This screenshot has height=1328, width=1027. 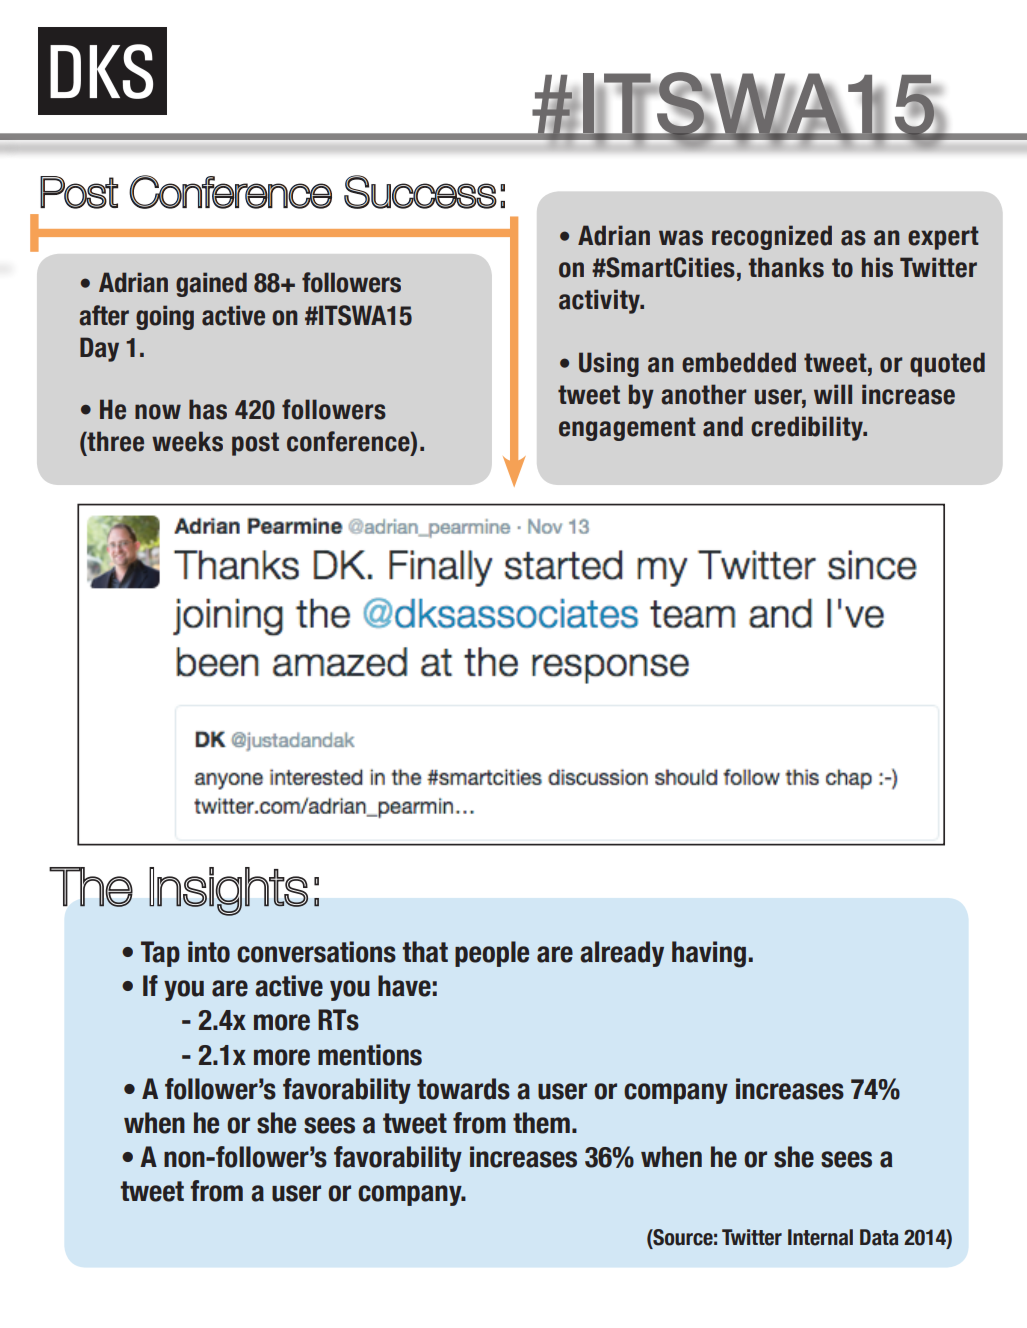 What do you see at coordinates (211, 284) in the screenshot?
I see `gained` at bounding box center [211, 284].
